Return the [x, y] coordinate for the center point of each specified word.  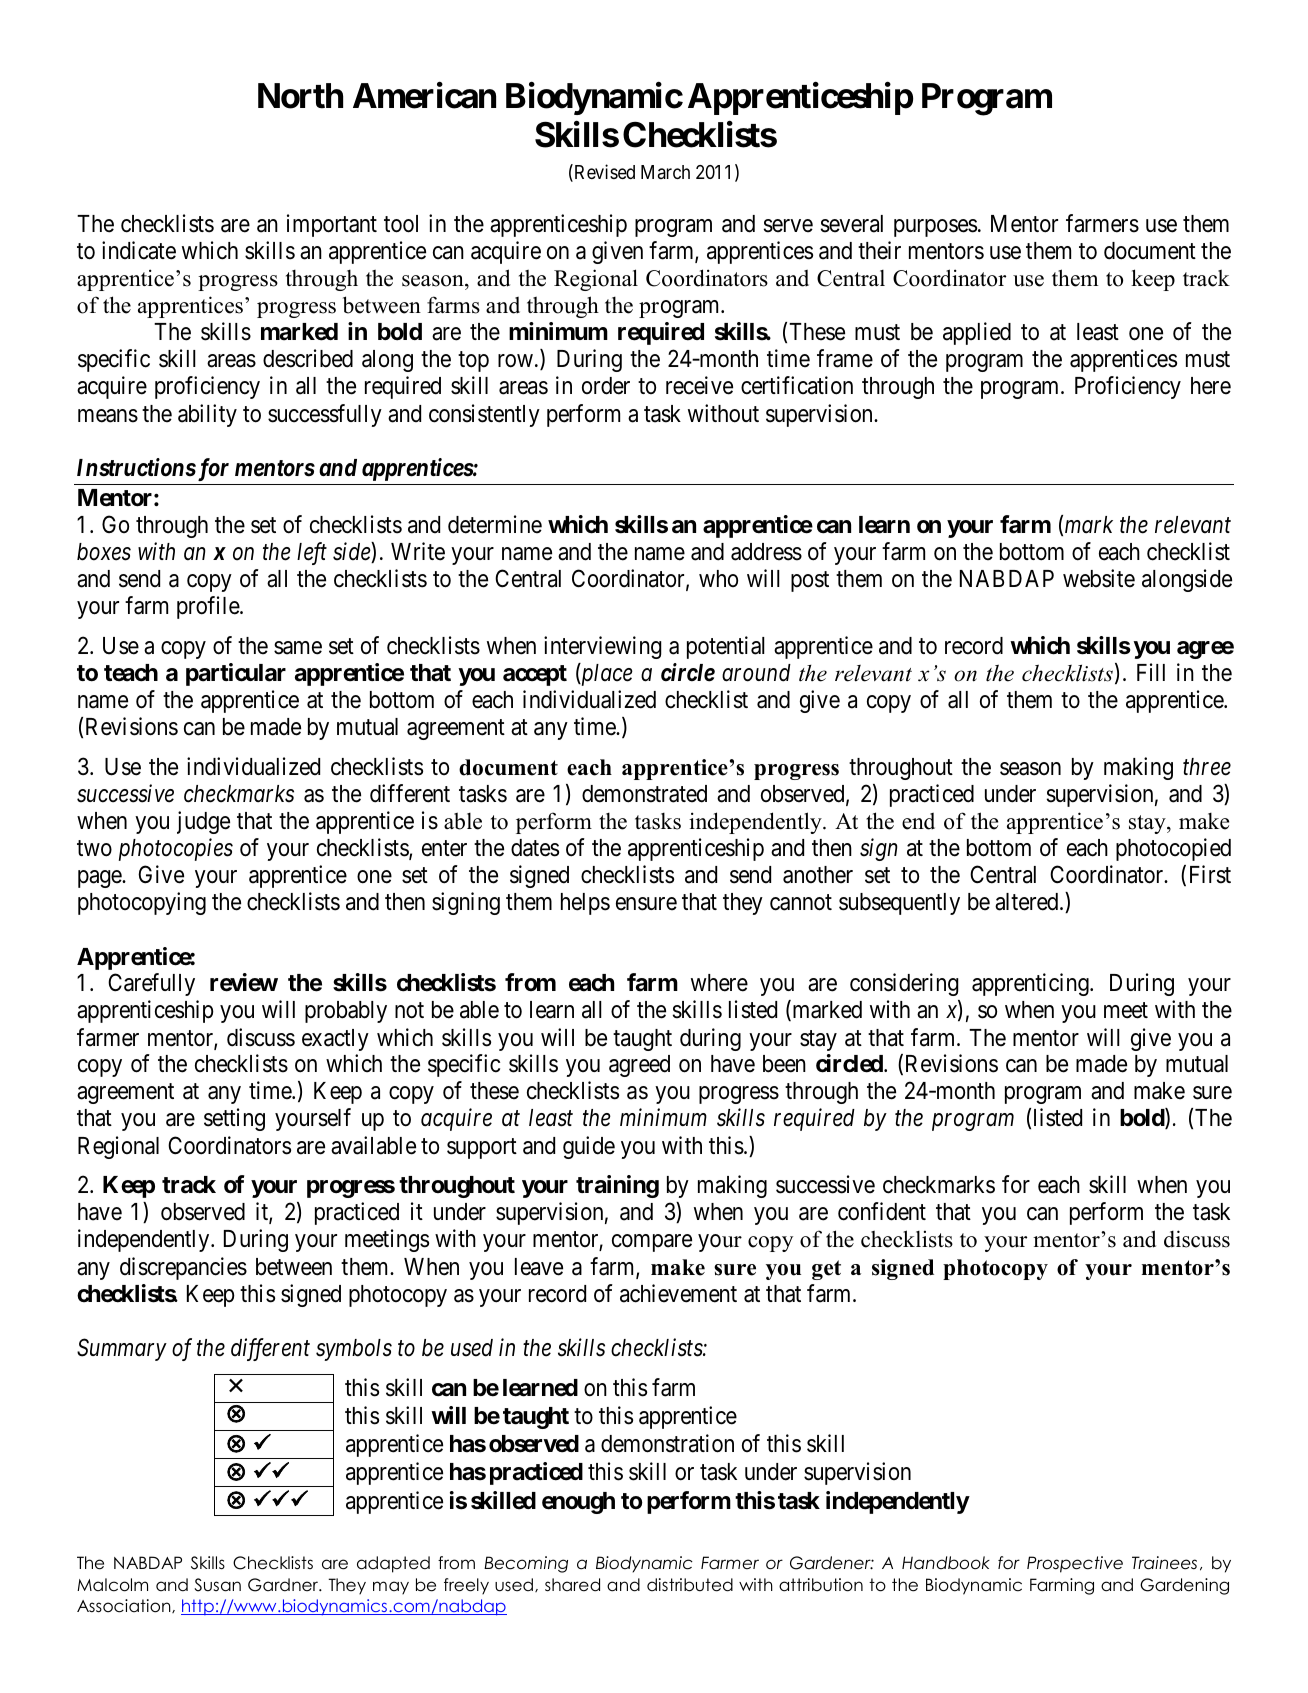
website [1099, 578]
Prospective [1075, 1564]
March [665, 172]
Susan [217, 1585]
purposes [935, 228]
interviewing [603, 647]
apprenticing [1031, 984]
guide [589, 1147]
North [300, 96]
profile [209, 607]
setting [234, 1119]
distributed [690, 1585]
